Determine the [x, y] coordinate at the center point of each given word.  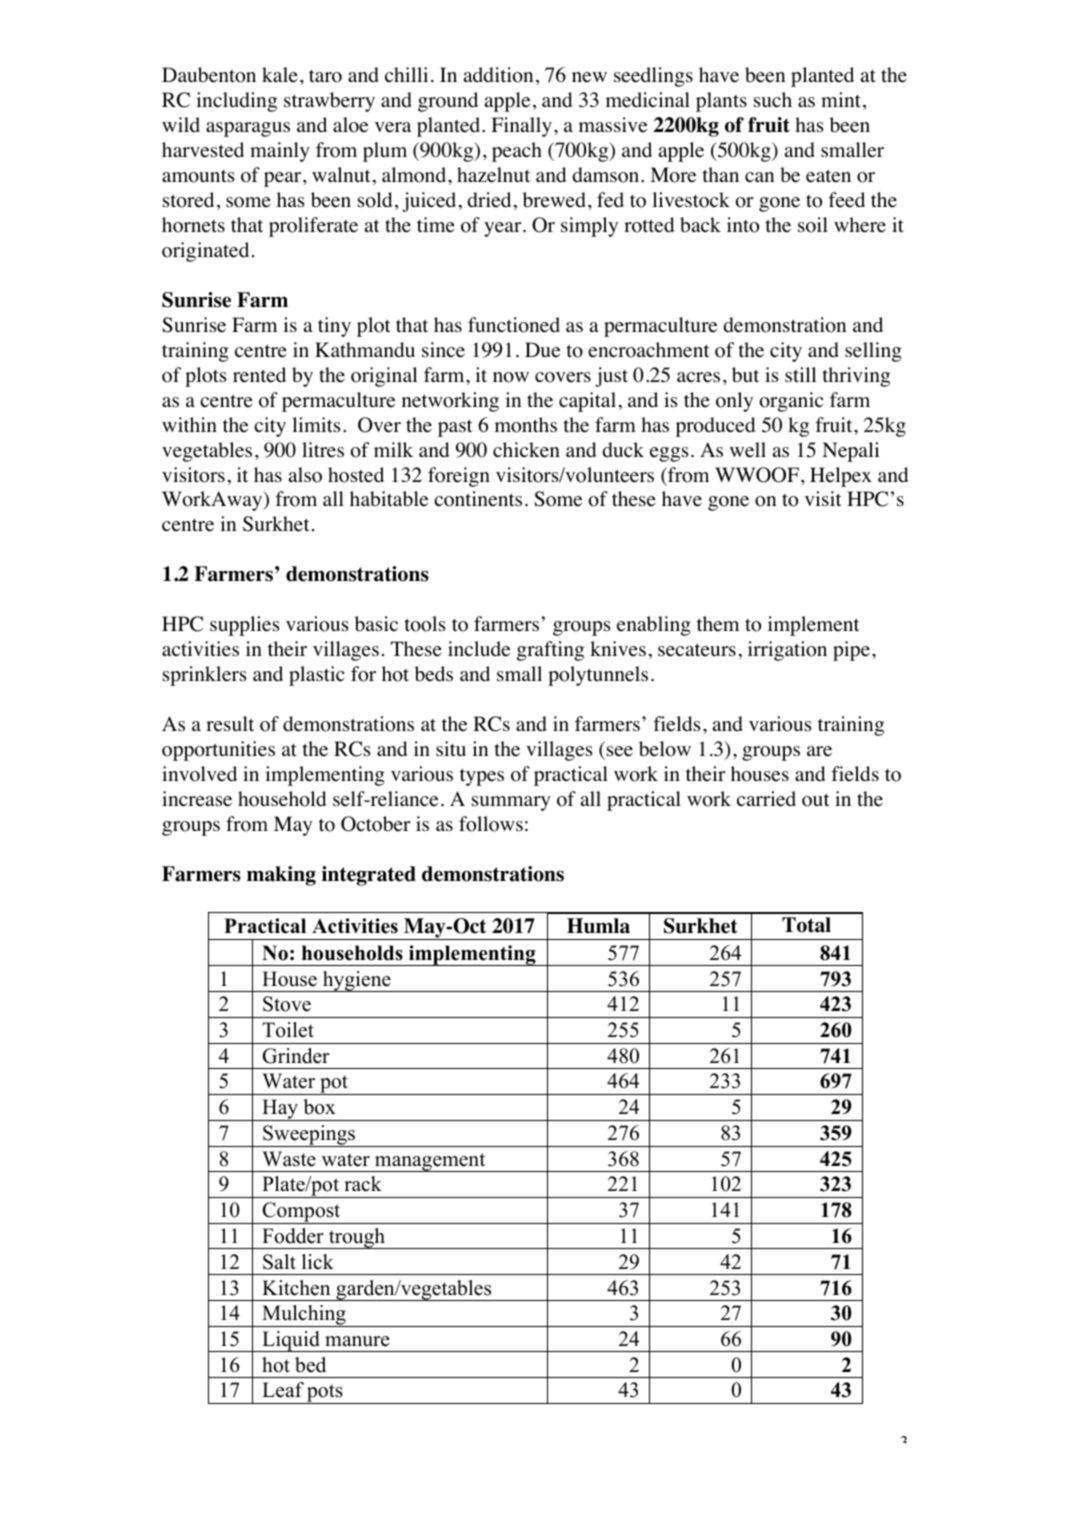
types [482, 777]
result [230, 724]
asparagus [248, 129]
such [773, 99]
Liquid [291, 1341]
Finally [521, 127]
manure [357, 1341]
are [819, 751]
